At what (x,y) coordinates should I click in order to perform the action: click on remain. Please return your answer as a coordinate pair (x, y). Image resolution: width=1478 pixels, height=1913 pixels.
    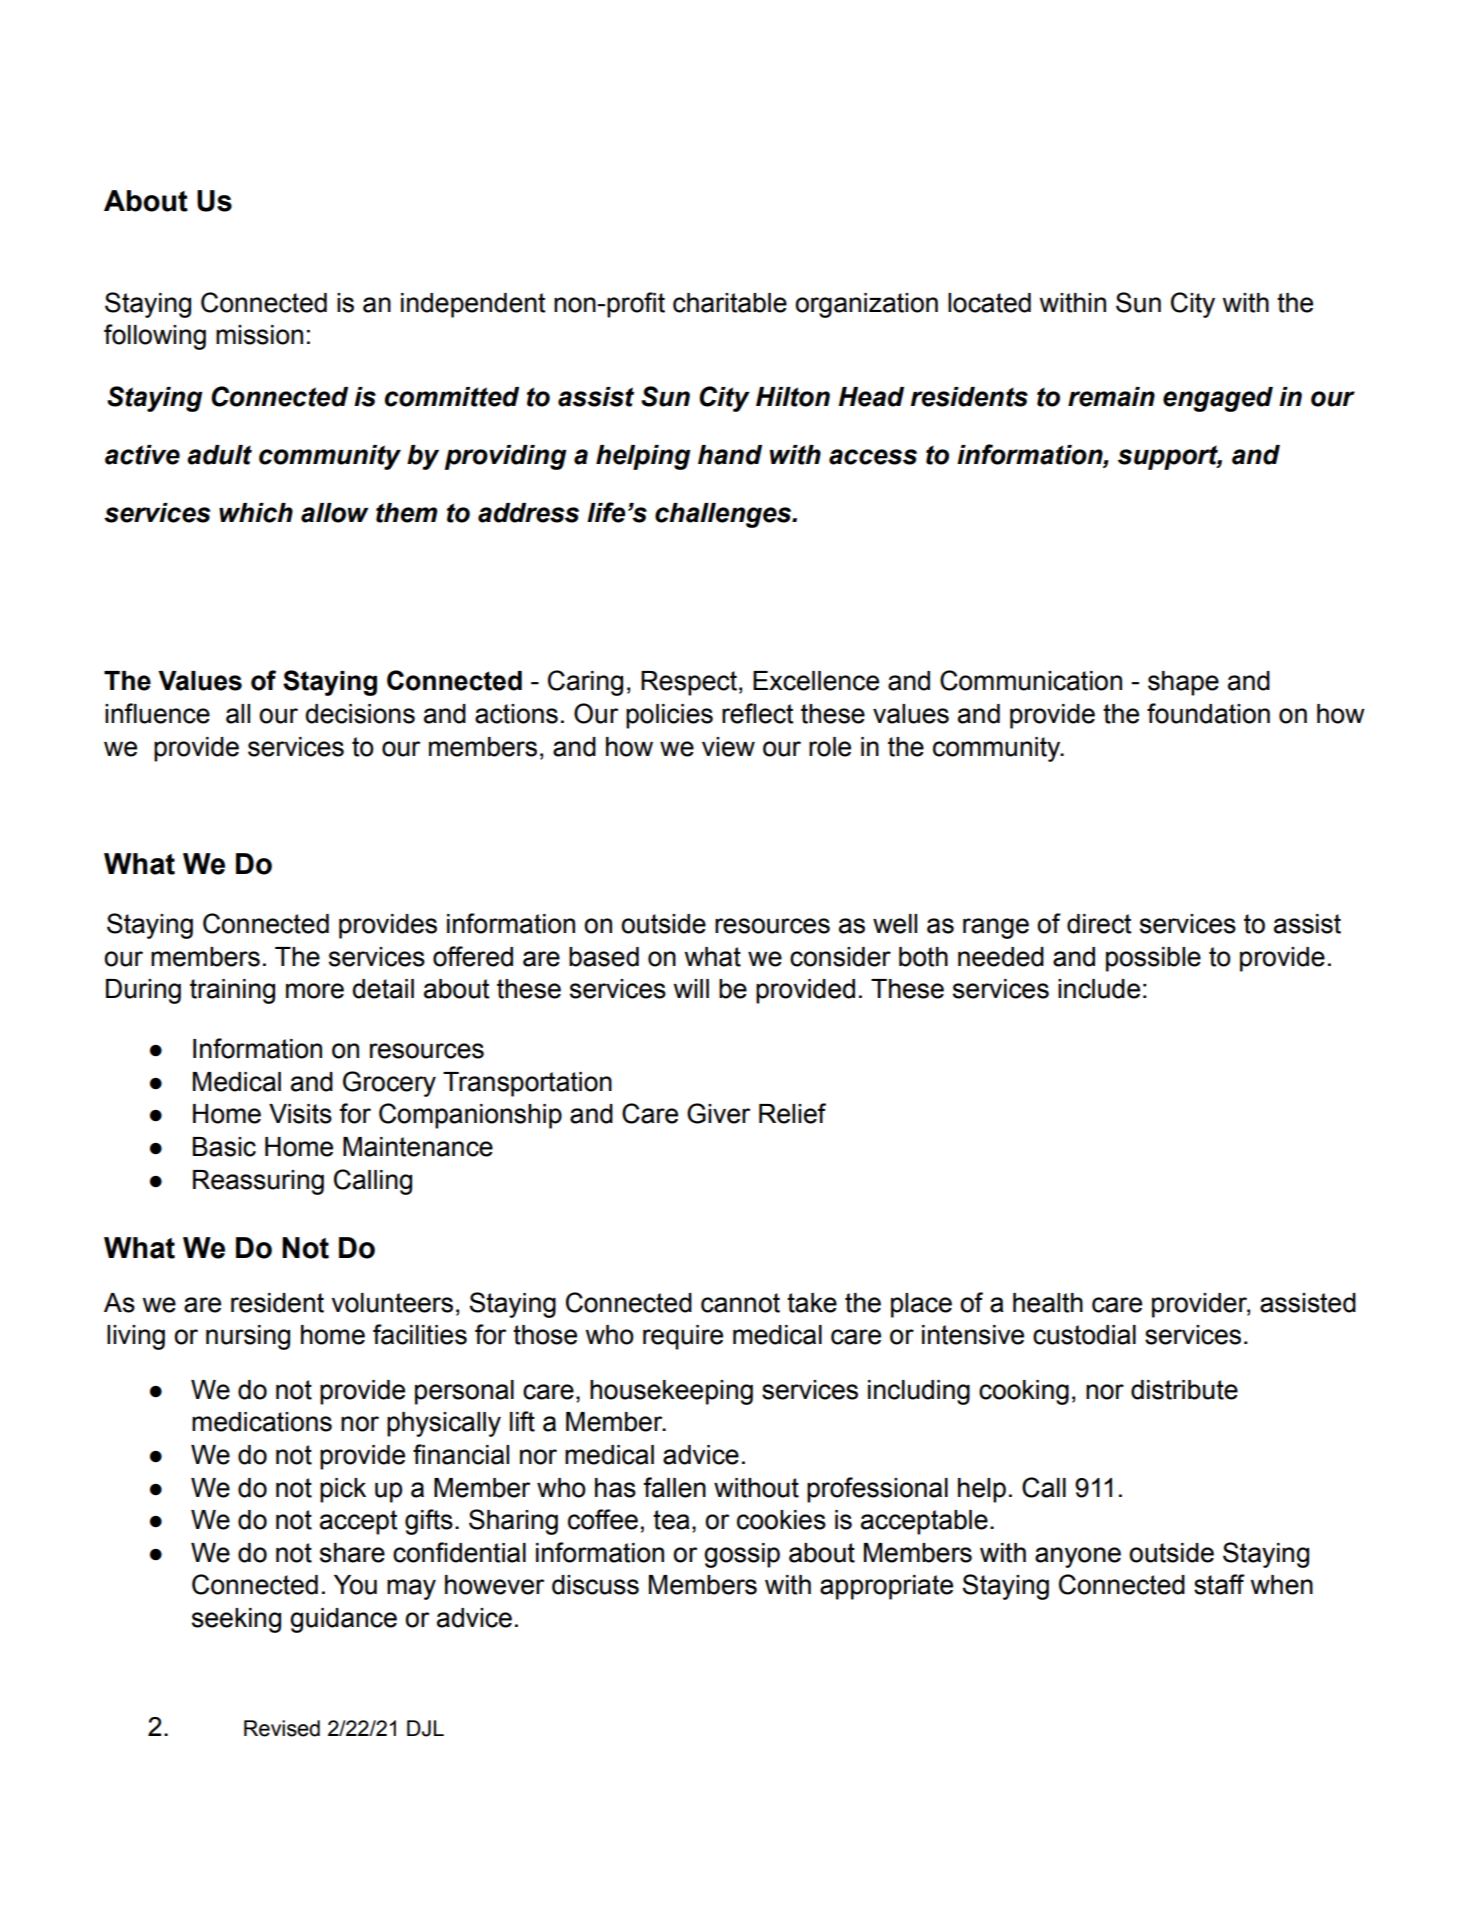
    Looking at the image, I should click on (1111, 397).
